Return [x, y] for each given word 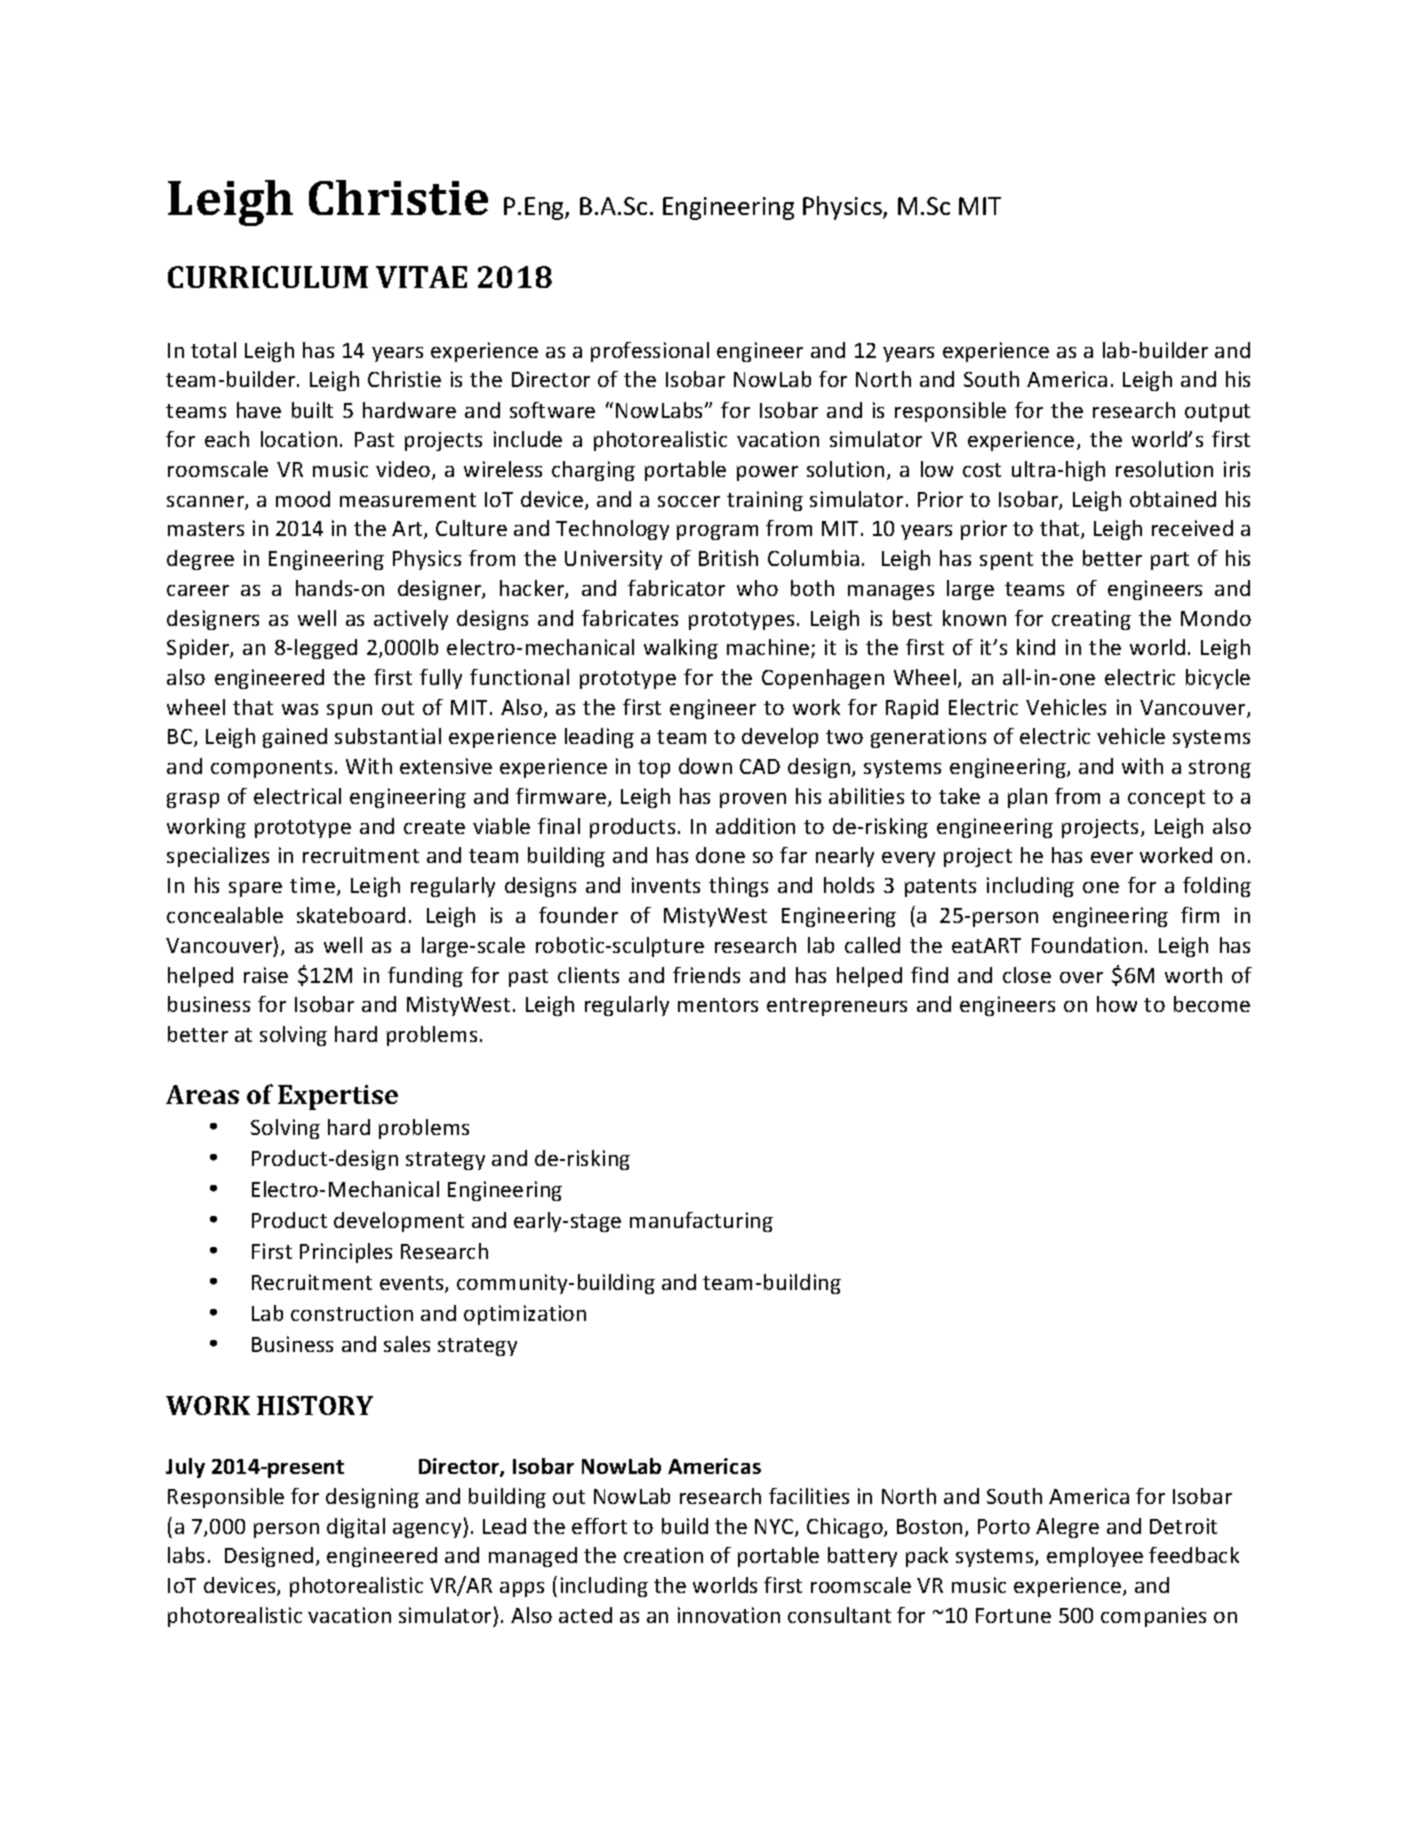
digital [356, 1528]
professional [650, 352]
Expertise [338, 1097]
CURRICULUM [268, 277]
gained [295, 738]
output [1217, 413]
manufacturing [701, 1222]
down [705, 766]
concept [1166, 799]
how [1117, 1004]
